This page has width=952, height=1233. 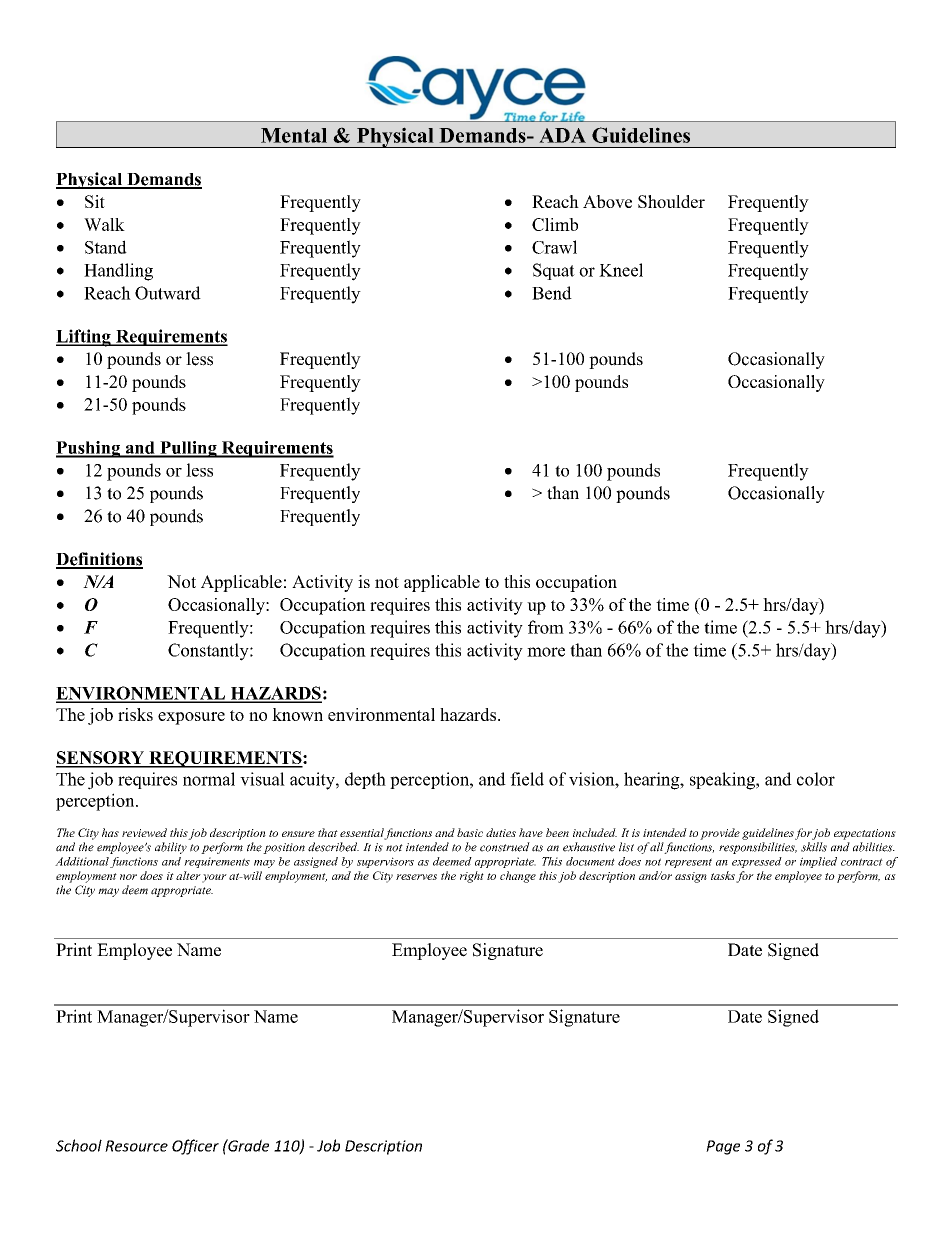 I want to click on Officer, so click(x=195, y=1147).
